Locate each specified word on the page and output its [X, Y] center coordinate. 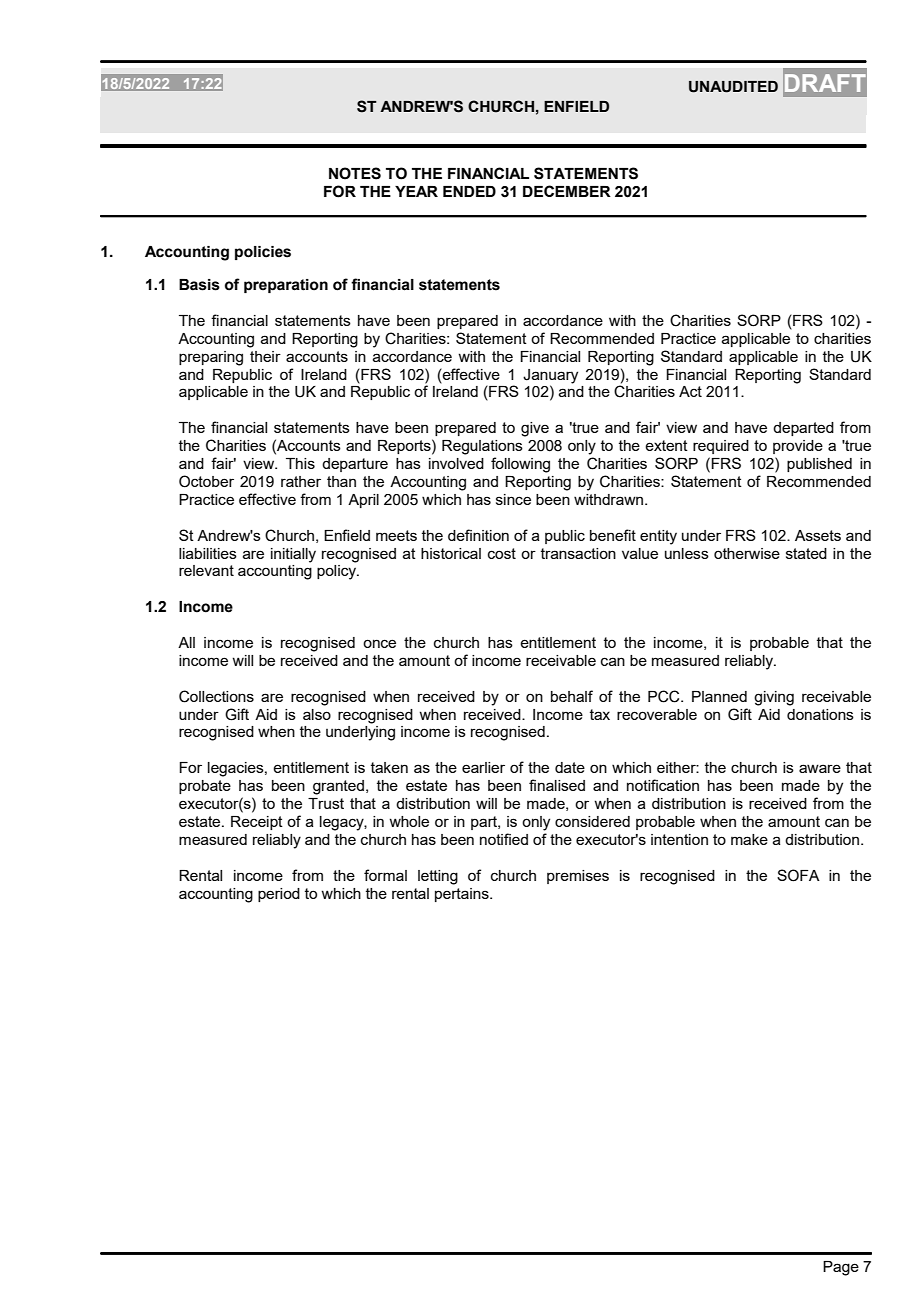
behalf [572, 696]
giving [774, 698]
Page [841, 1268]
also [317, 714]
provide [798, 447]
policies [263, 253]
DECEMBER [567, 191]
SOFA [798, 875]
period [279, 895]
